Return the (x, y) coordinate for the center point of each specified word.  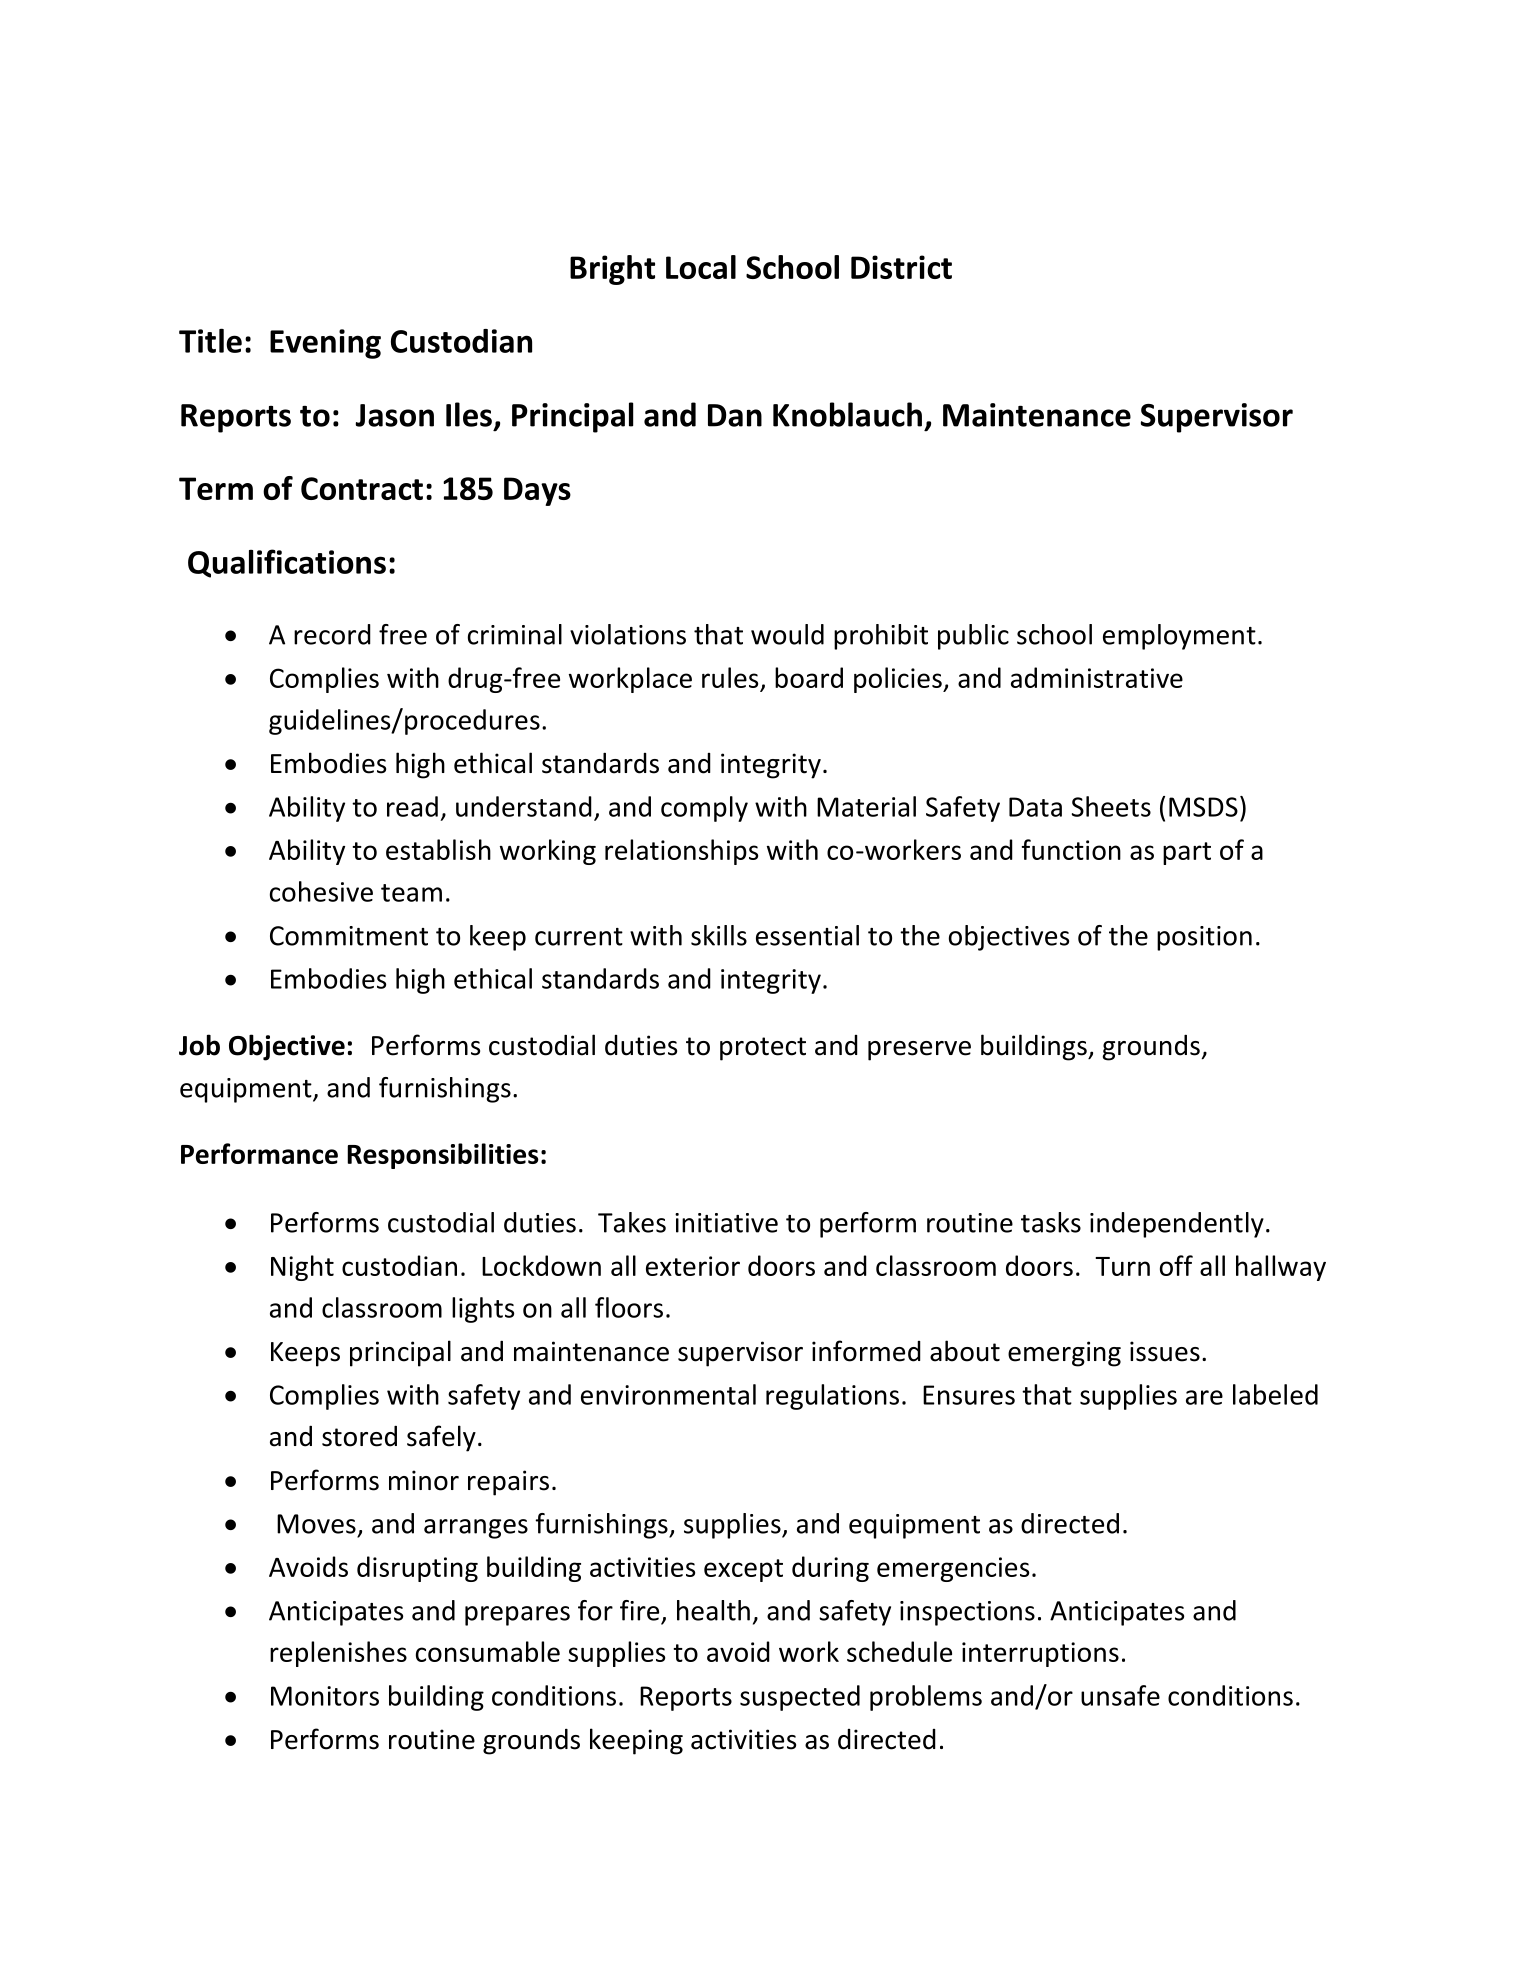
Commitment (349, 936)
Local (701, 267)
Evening (325, 344)
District (901, 267)
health (713, 1610)
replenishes (338, 1654)
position (1204, 938)
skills (719, 935)
